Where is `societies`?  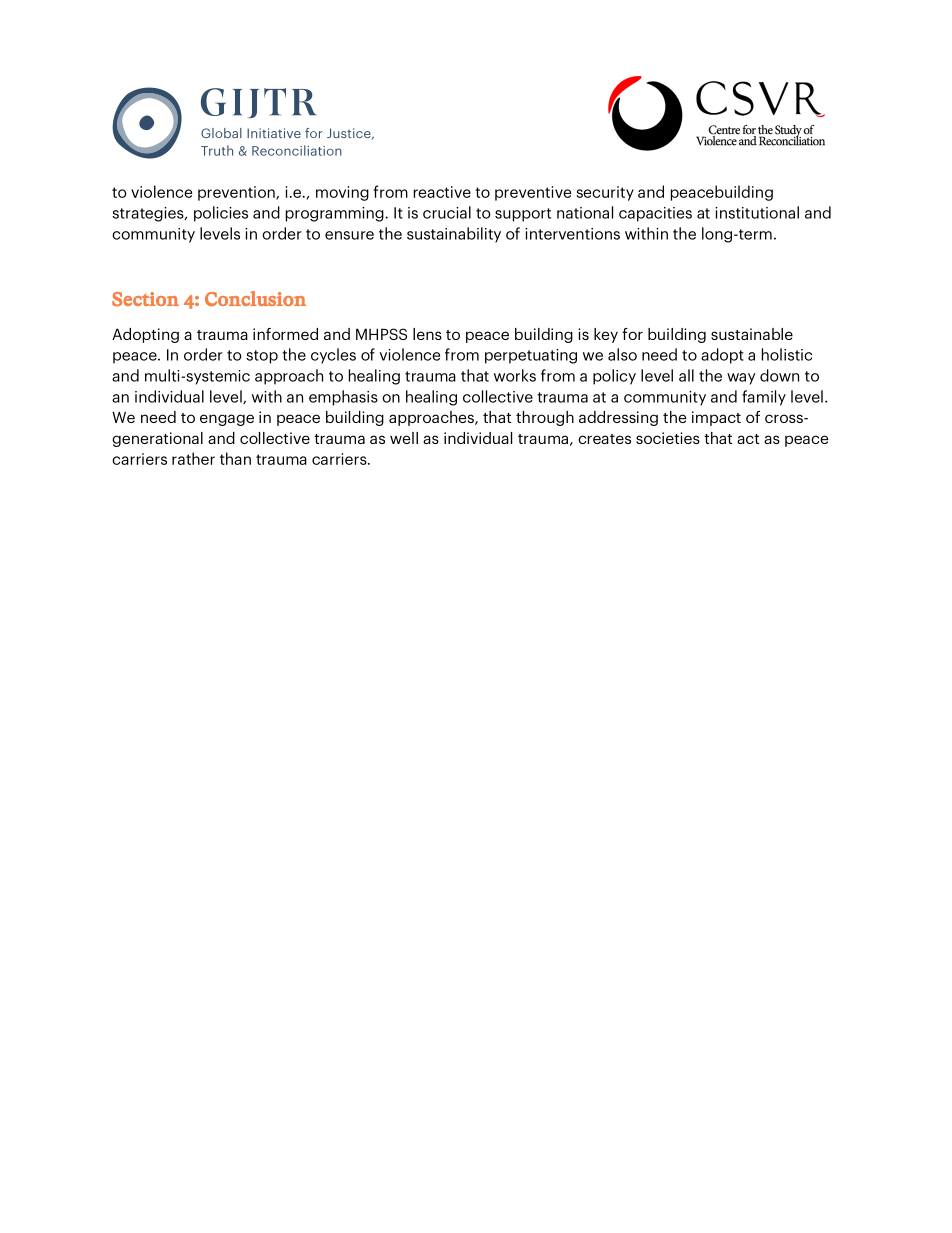 societies is located at coordinates (668, 438).
